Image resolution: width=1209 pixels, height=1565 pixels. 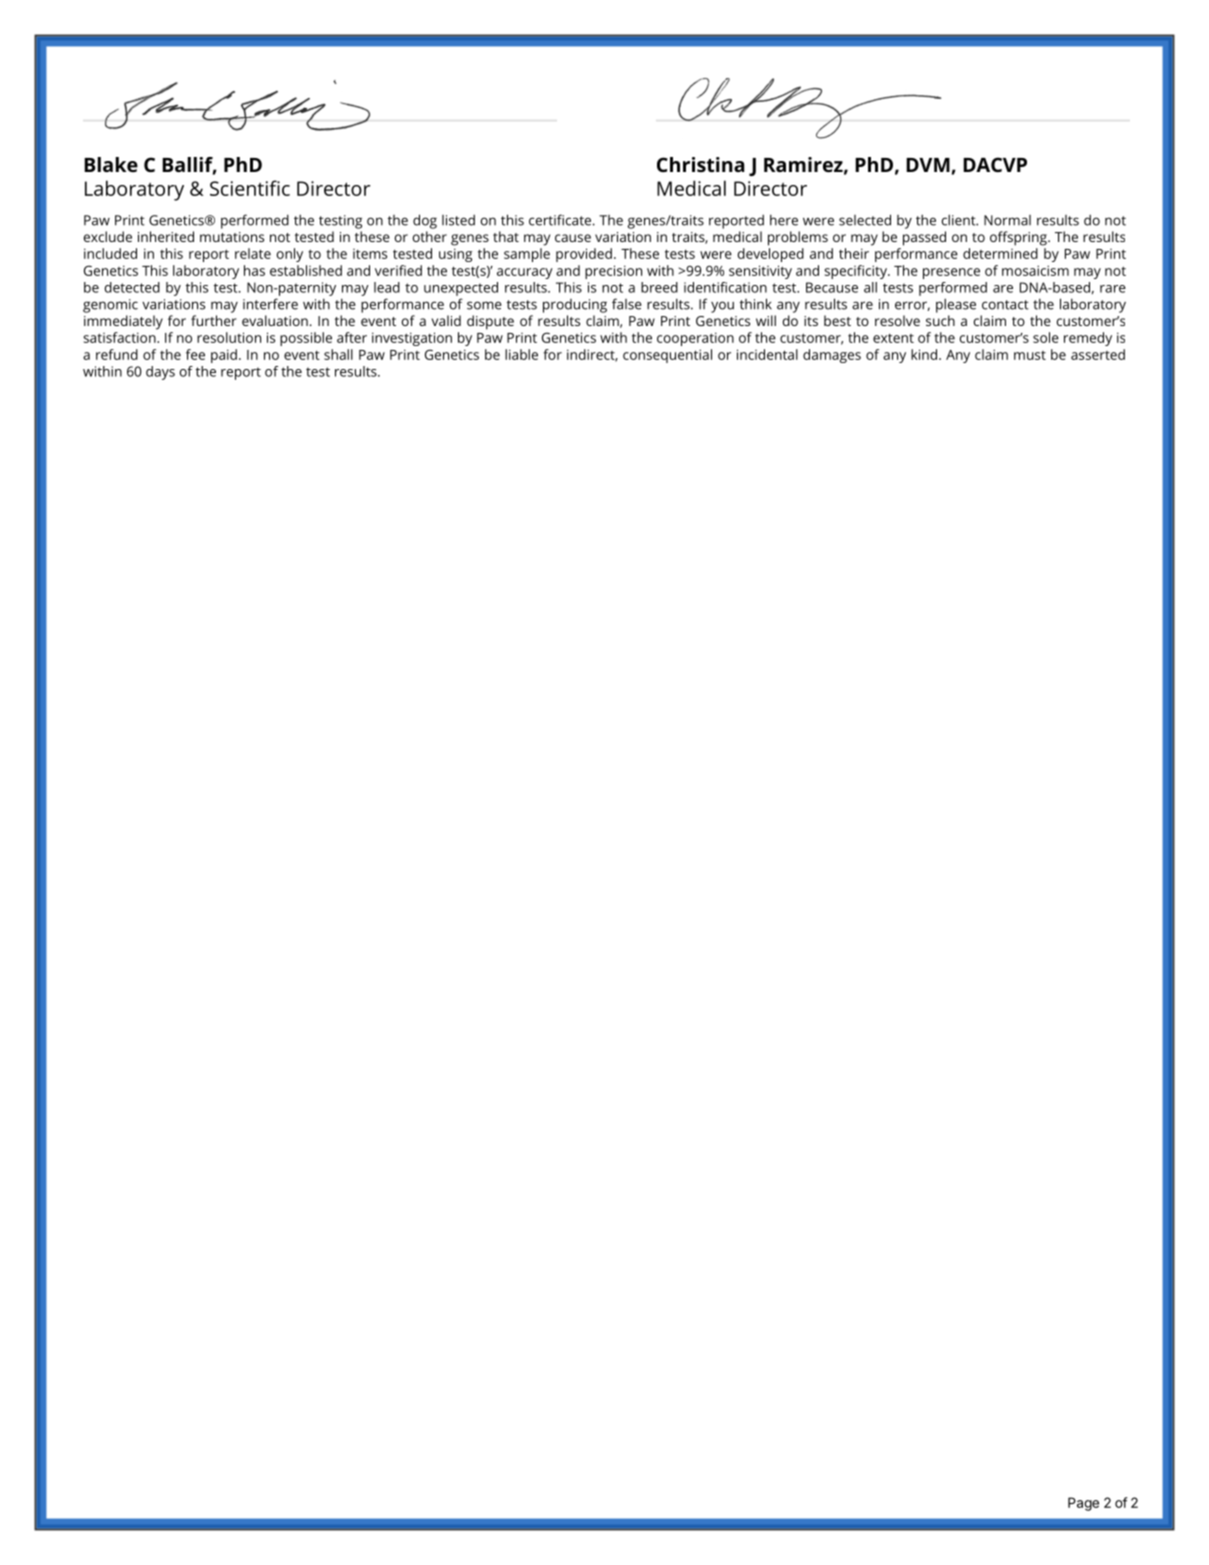 I want to click on certificate, so click(x=560, y=220).
